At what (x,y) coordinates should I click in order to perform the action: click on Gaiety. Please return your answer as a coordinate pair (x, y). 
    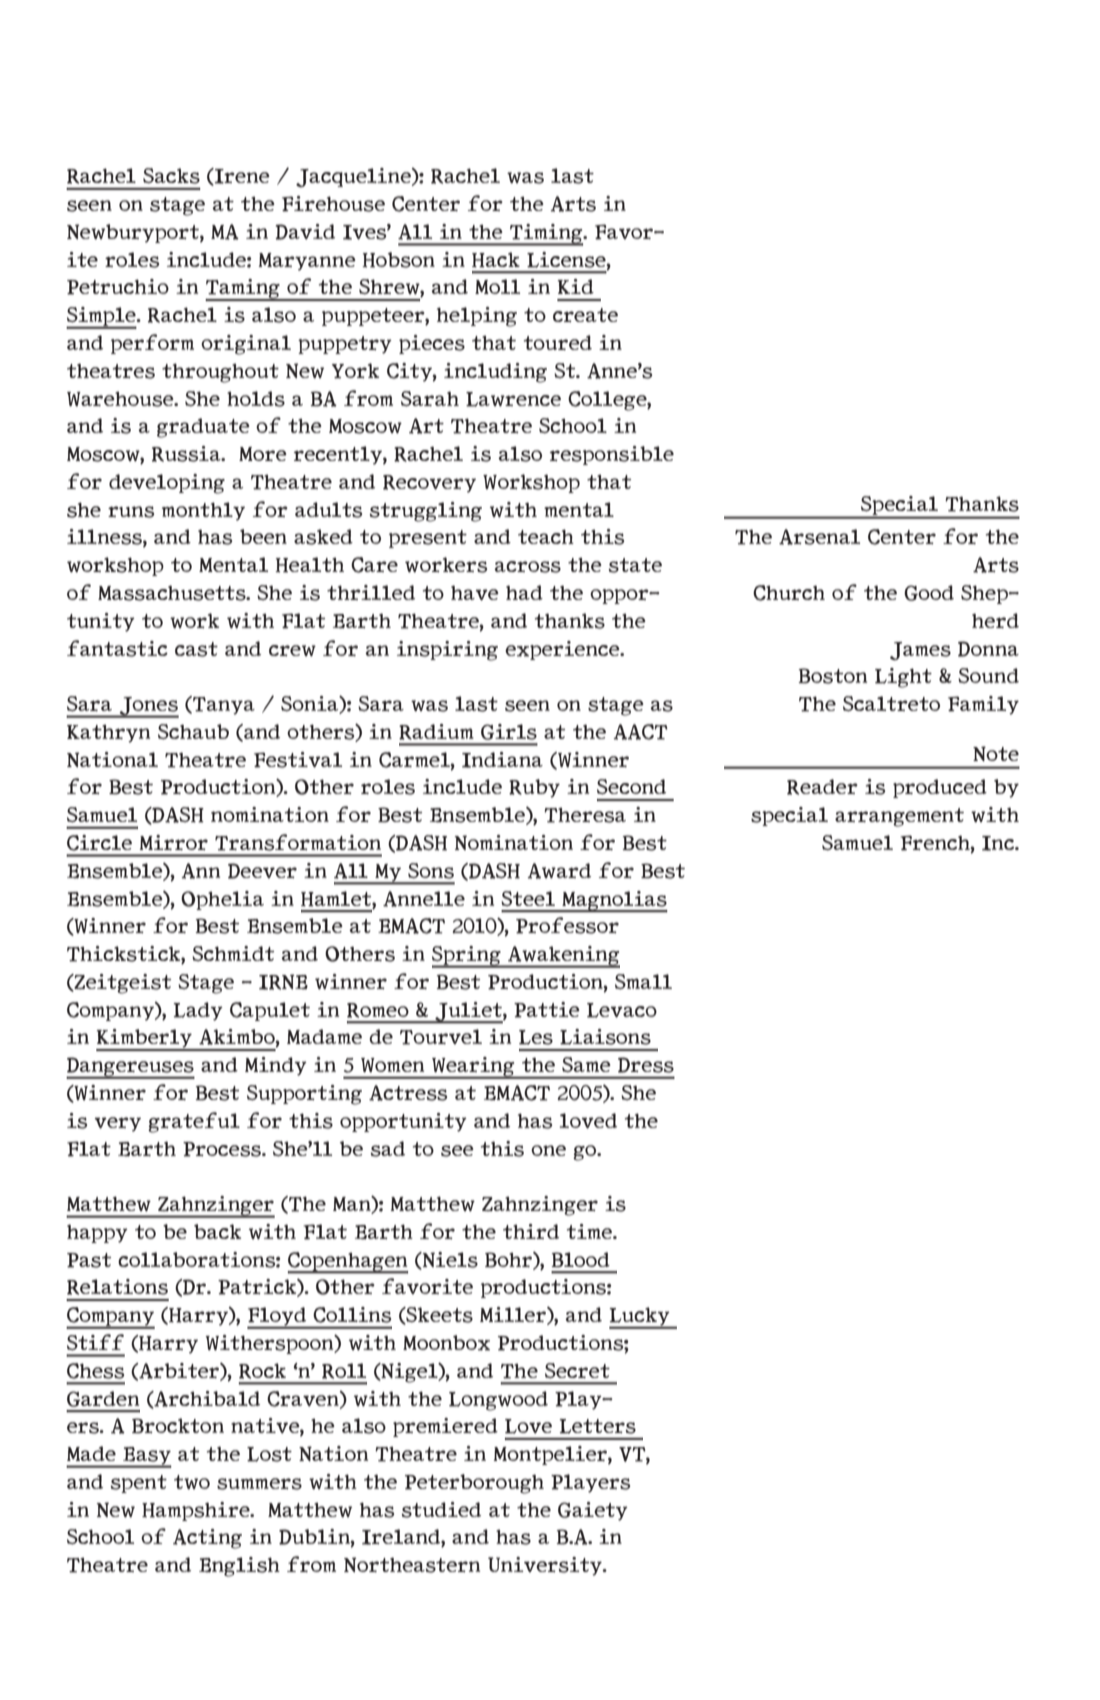
    Looking at the image, I should click on (593, 1511).
